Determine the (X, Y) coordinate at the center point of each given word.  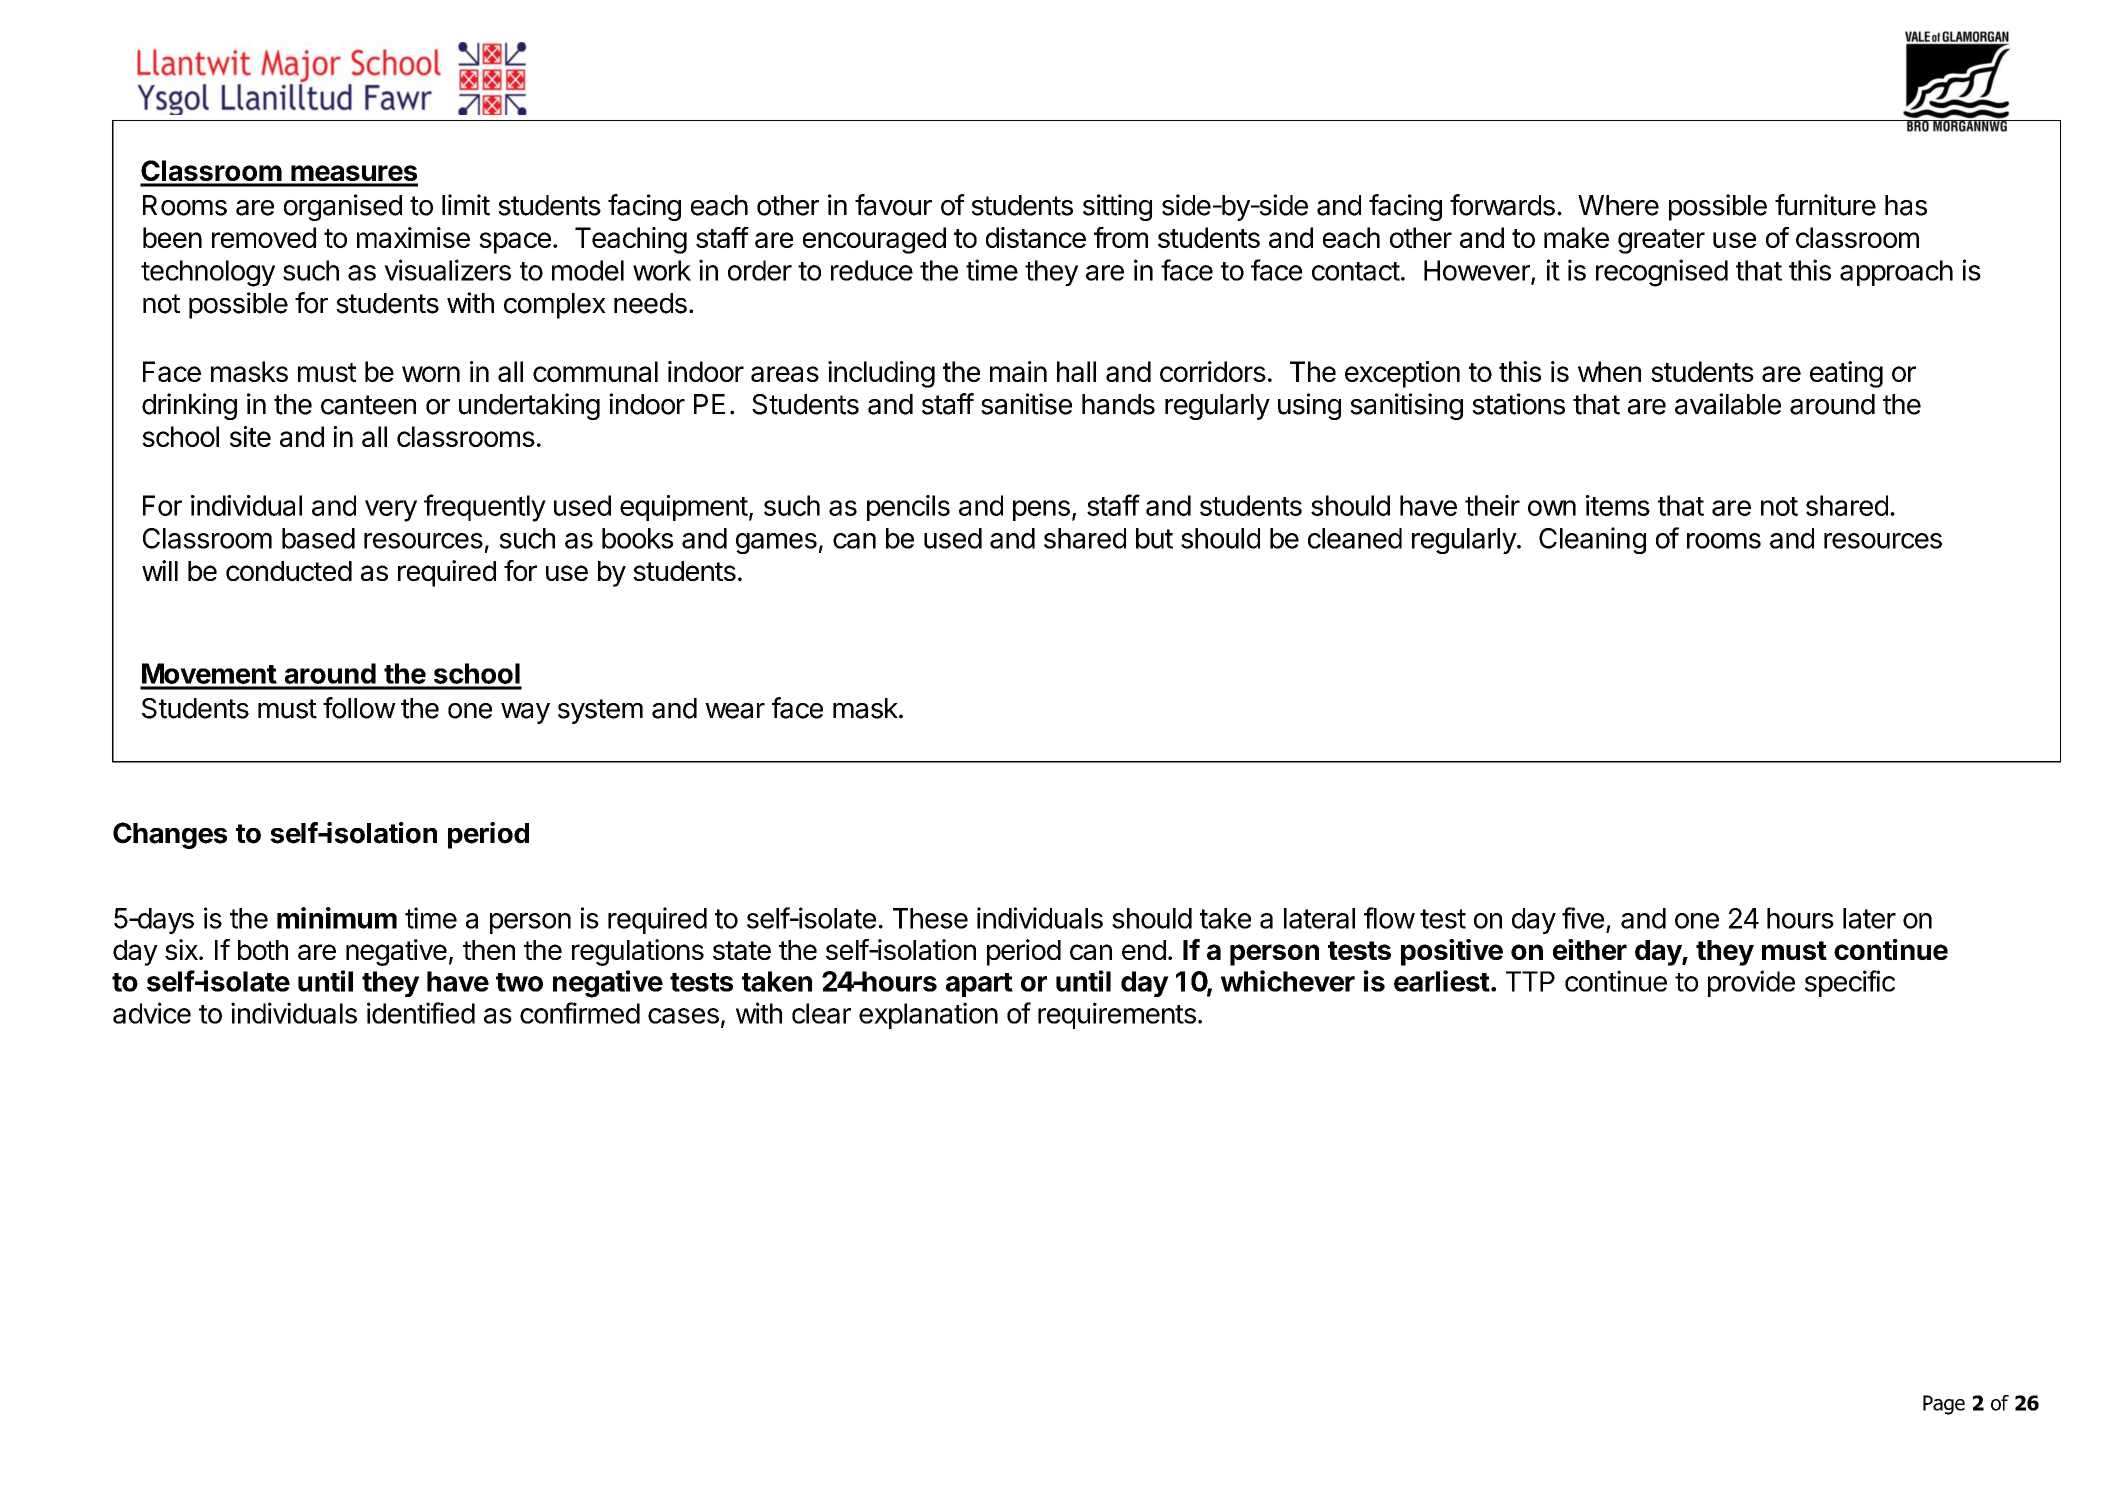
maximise (413, 237)
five (1583, 918)
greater (1661, 241)
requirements (1117, 1015)
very (391, 511)
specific (1850, 983)
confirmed (580, 1013)
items (1618, 505)
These (930, 918)
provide (1751, 983)
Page (1944, 1405)
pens (1041, 510)
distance (1036, 237)
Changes (170, 835)
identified (421, 1013)
